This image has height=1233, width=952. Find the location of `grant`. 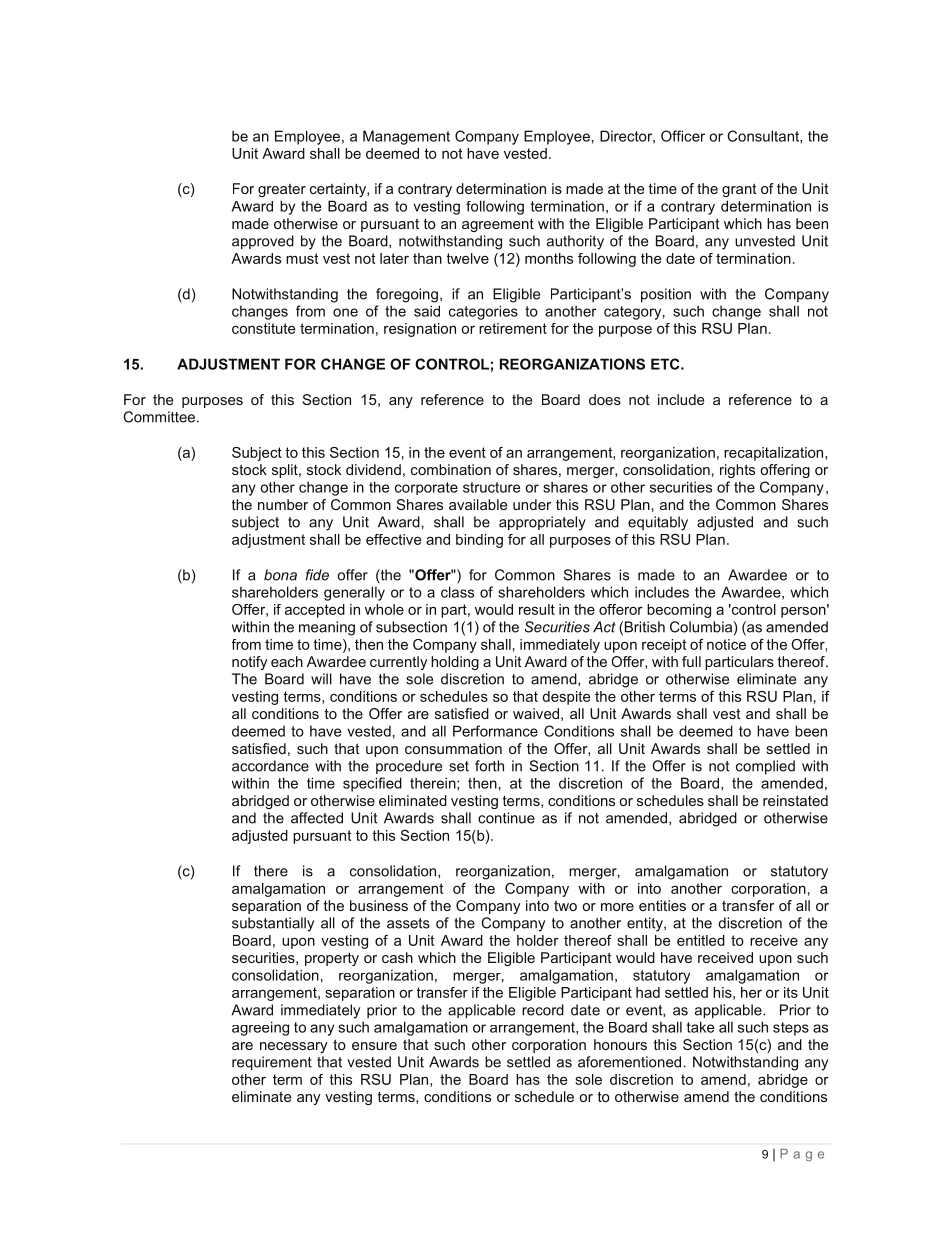

grant is located at coordinates (739, 190).
